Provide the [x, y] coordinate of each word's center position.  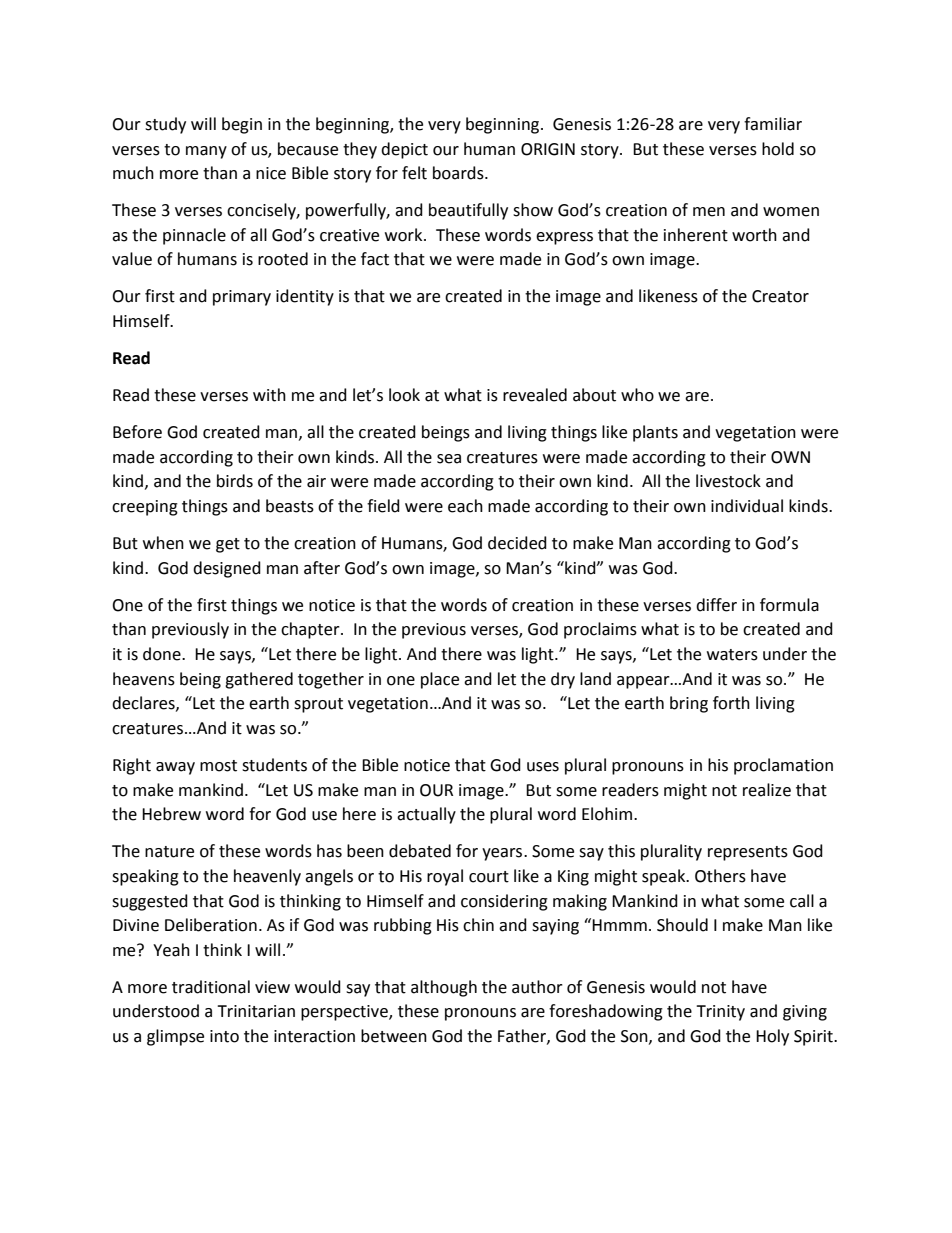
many [206, 152]
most [218, 766]
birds [235, 481]
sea [449, 459]
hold [778, 149]
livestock [728, 481]
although [444, 988]
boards [459, 173]
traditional [211, 987]
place [440, 680]
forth [731, 703]
